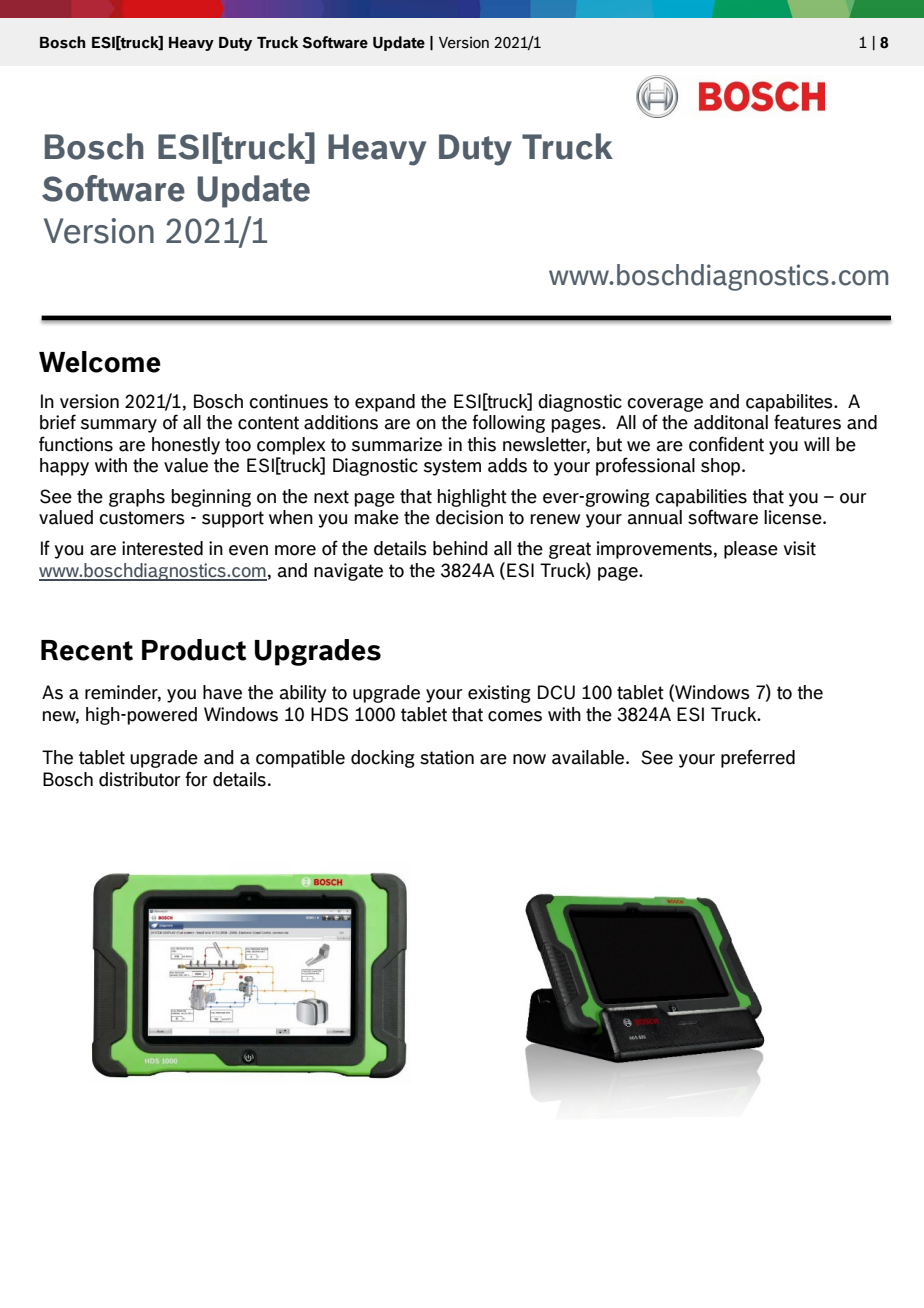  I want to click on graphs, so click(137, 498).
